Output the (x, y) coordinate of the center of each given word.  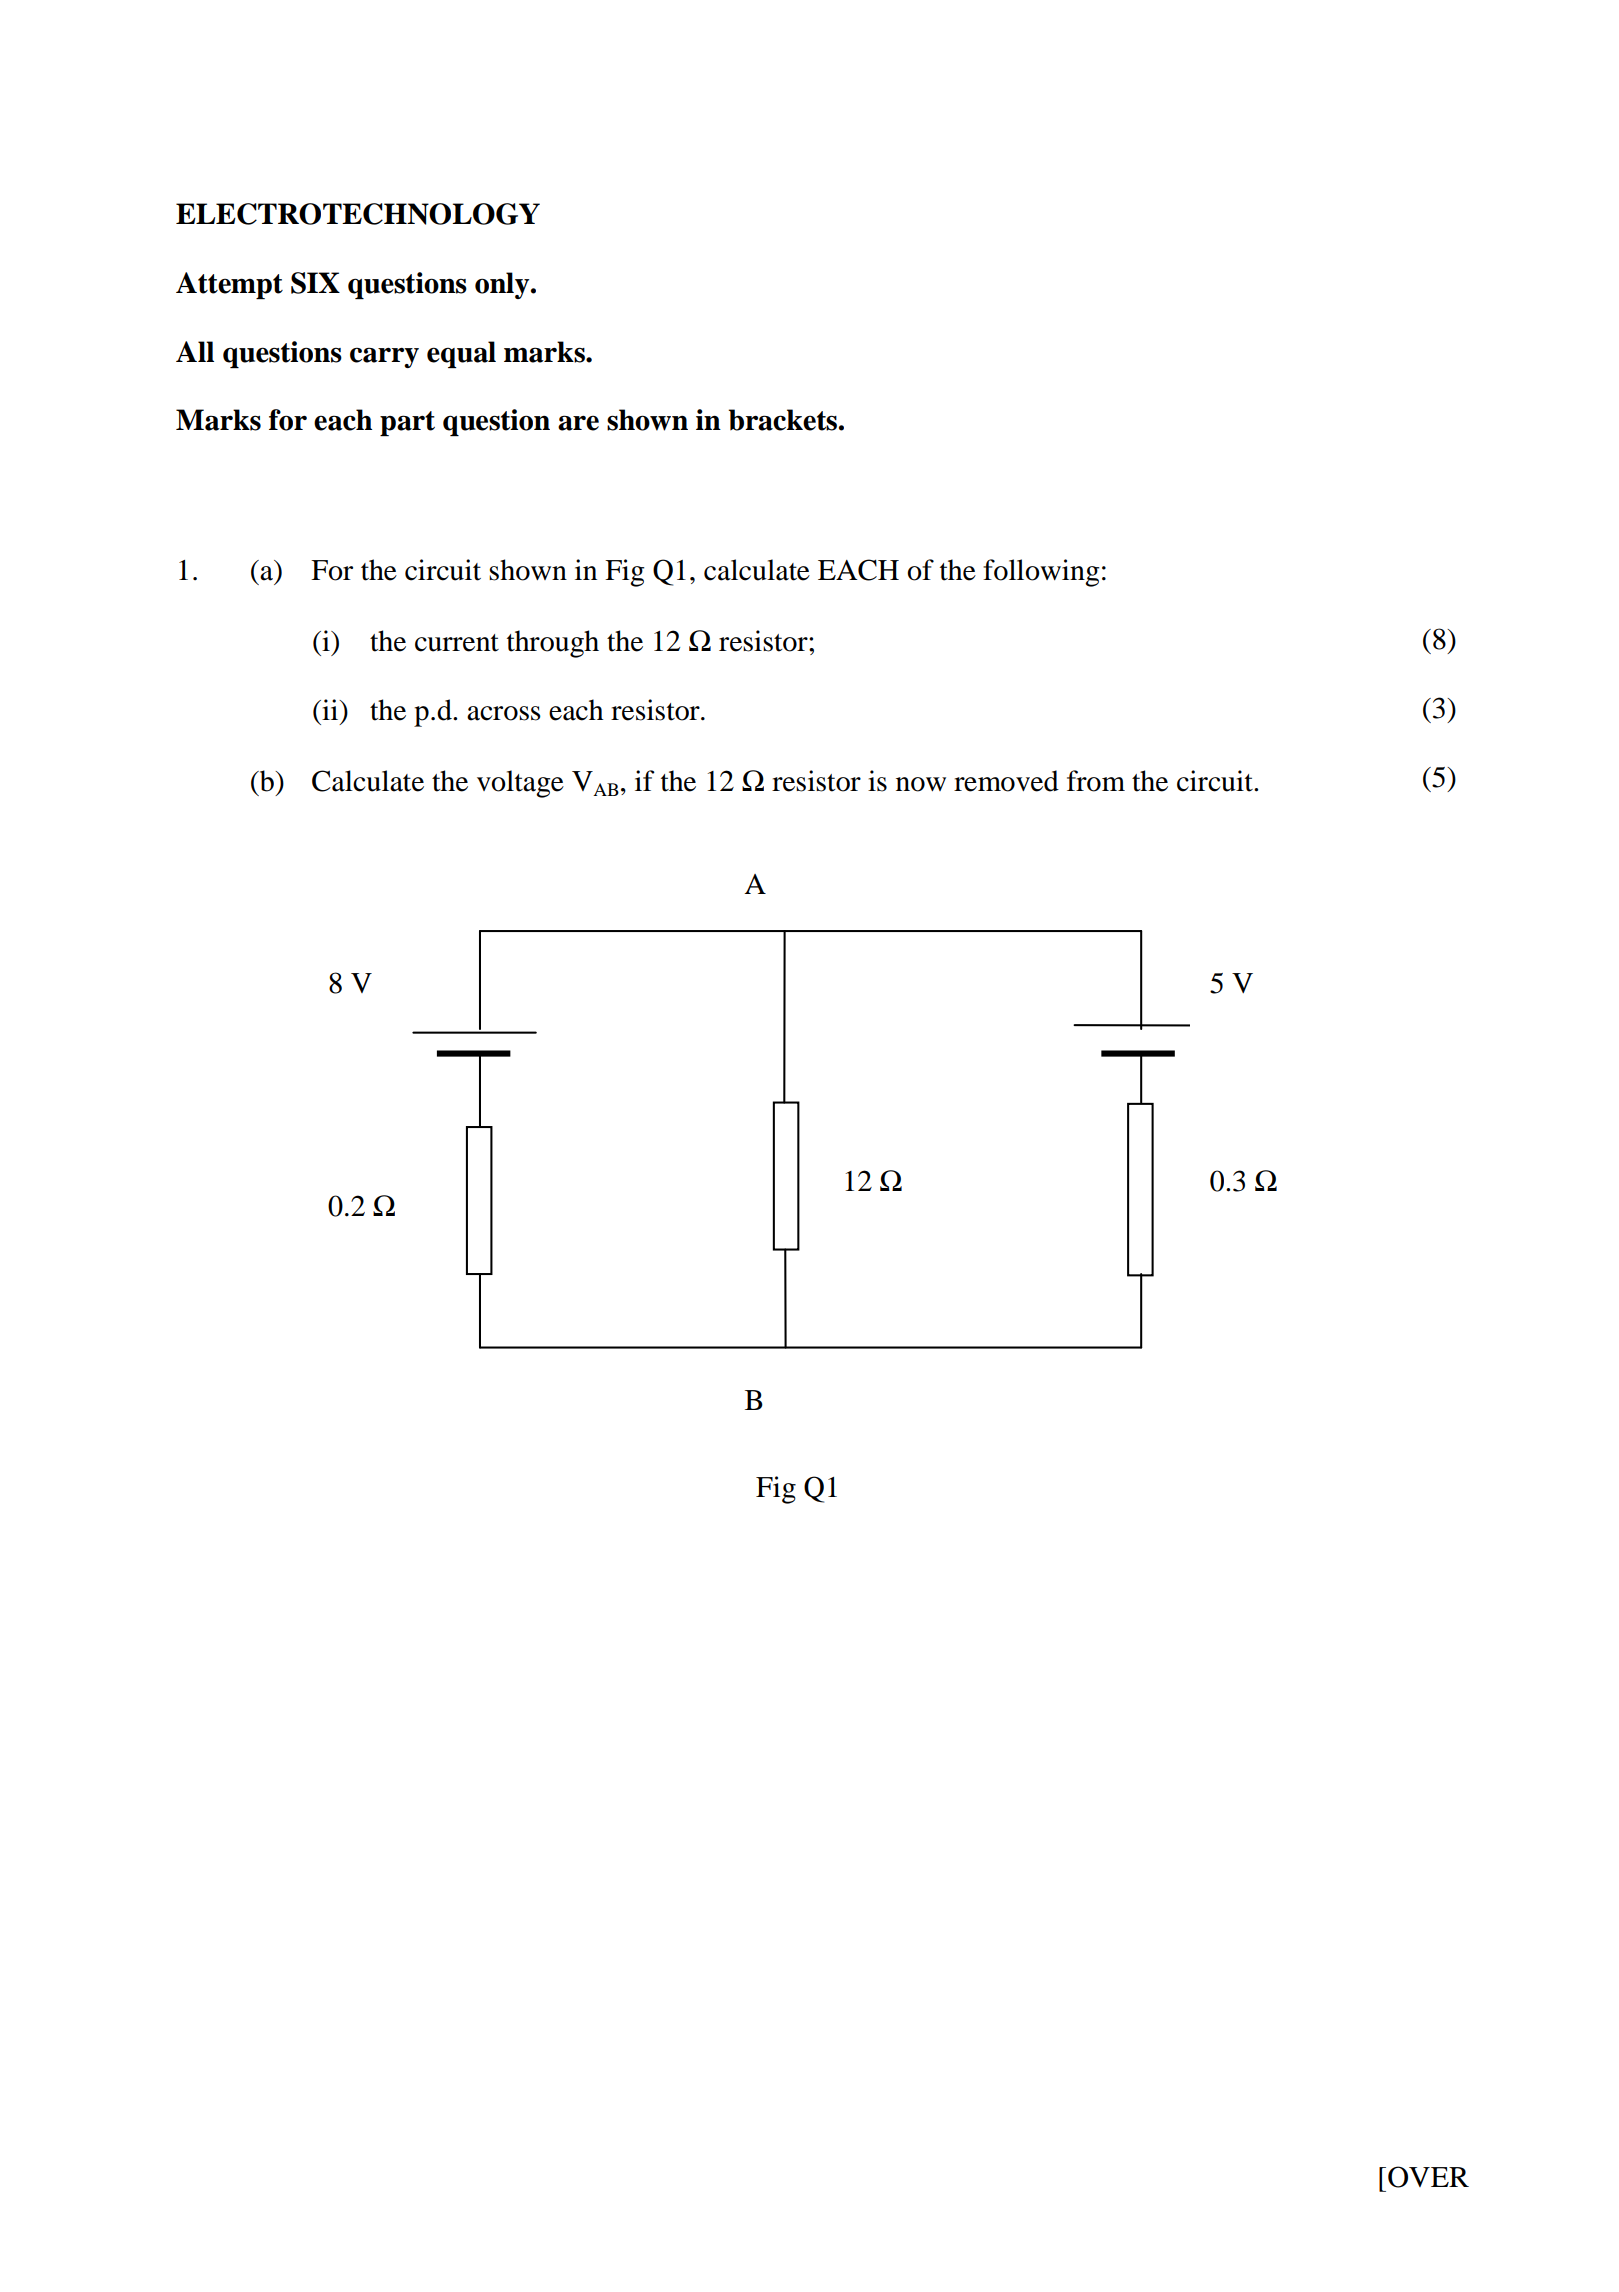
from (1096, 781)
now (921, 784)
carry (384, 357)
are (578, 423)
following (1041, 573)
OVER (1428, 2177)
